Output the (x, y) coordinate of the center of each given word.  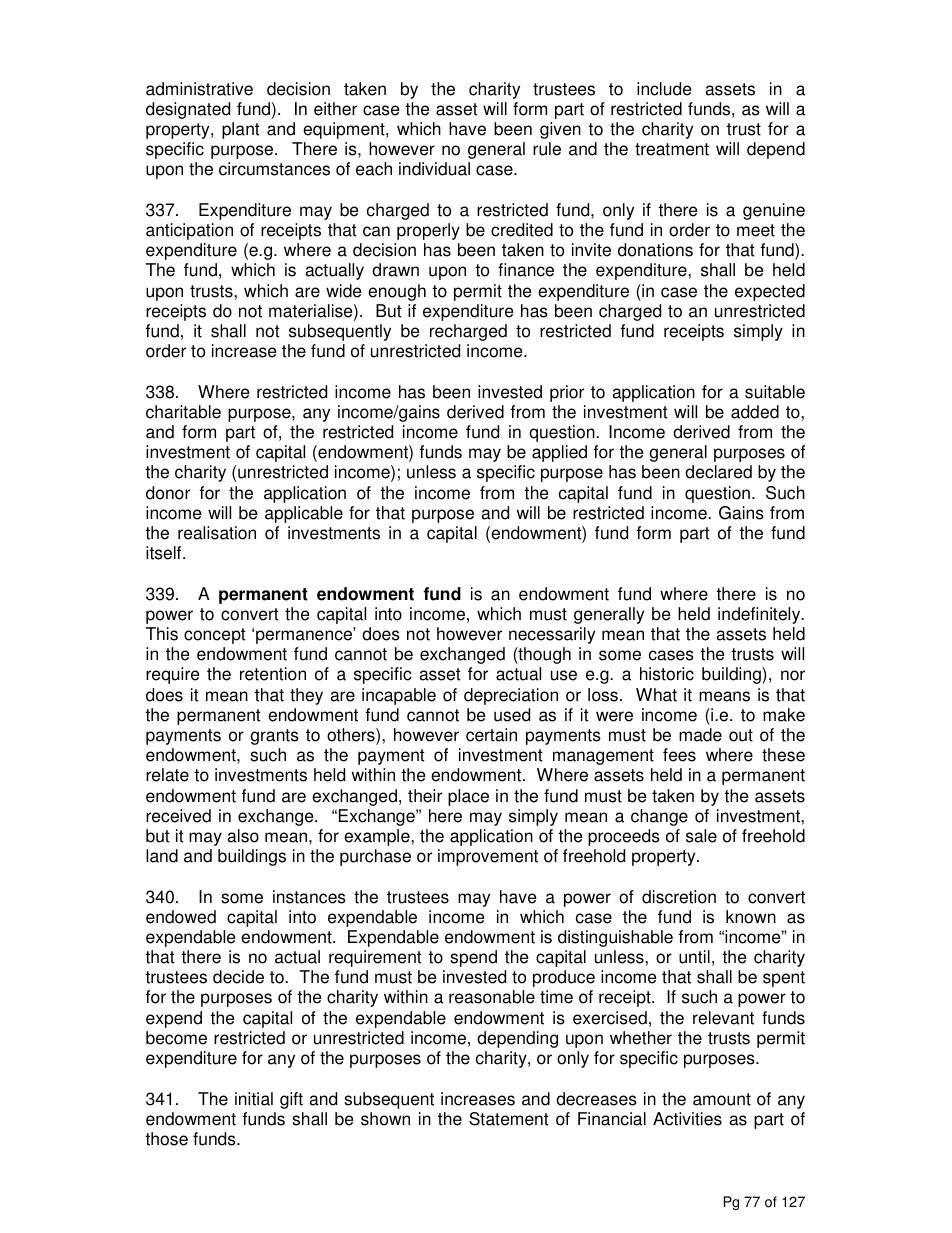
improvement (488, 857)
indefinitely (760, 615)
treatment (672, 149)
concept (215, 636)
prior (567, 393)
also (243, 836)
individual (434, 169)
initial (254, 1099)
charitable (183, 412)
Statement (509, 1119)
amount (722, 1099)
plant (241, 130)
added (755, 412)
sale (701, 836)
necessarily (552, 635)
